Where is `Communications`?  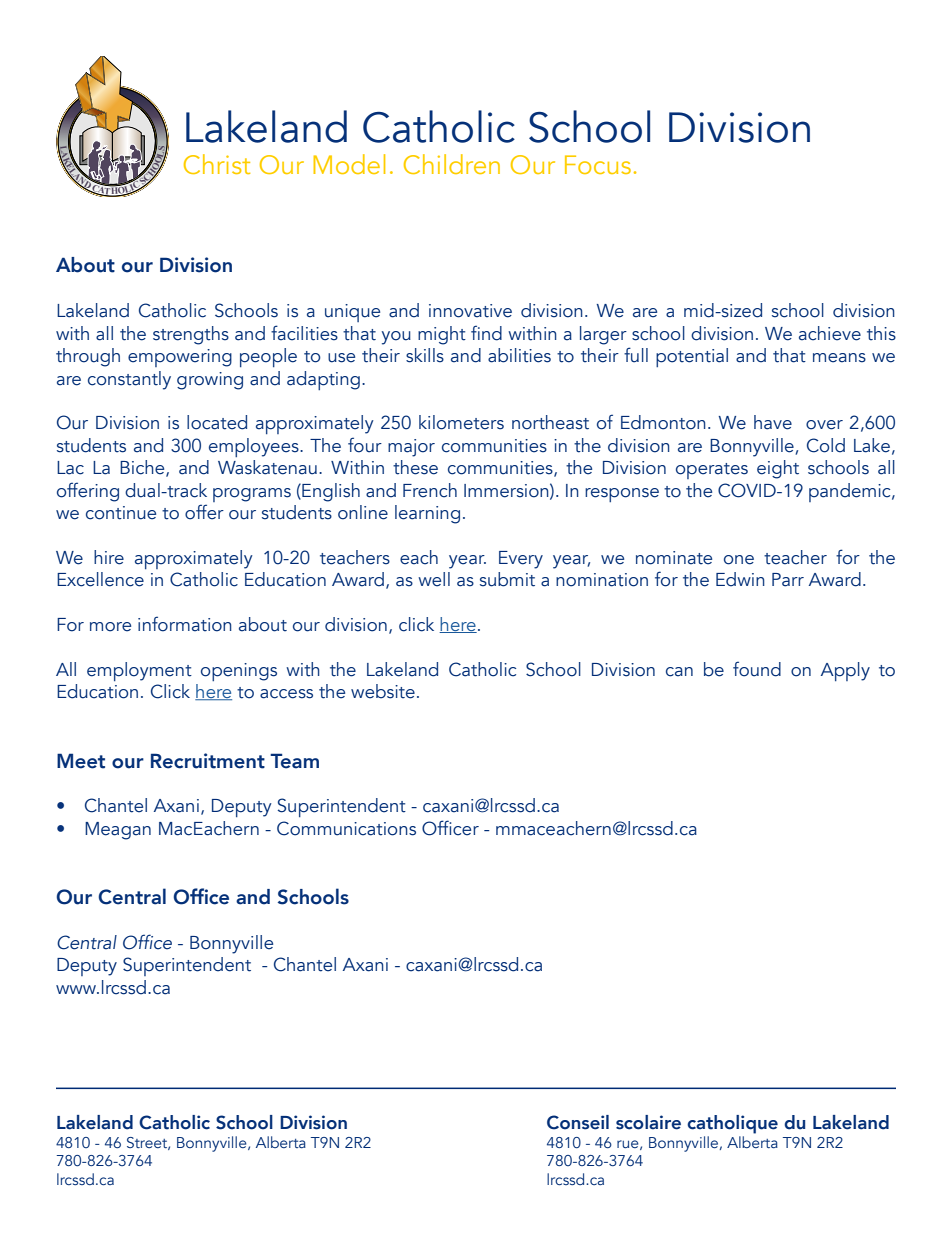
Communications is located at coordinates (346, 828).
